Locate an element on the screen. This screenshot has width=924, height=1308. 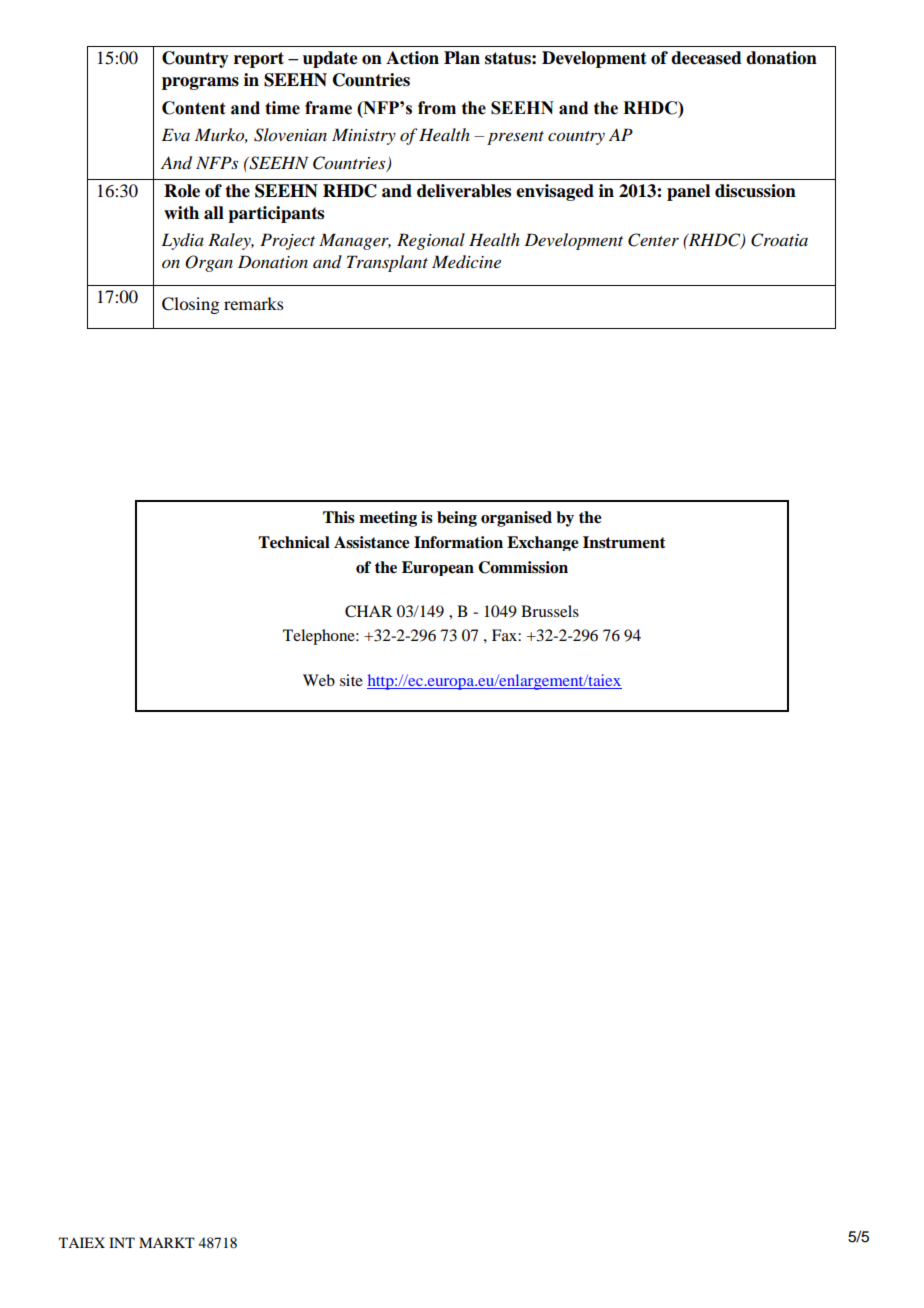
Instrument is located at coordinates (624, 542).
